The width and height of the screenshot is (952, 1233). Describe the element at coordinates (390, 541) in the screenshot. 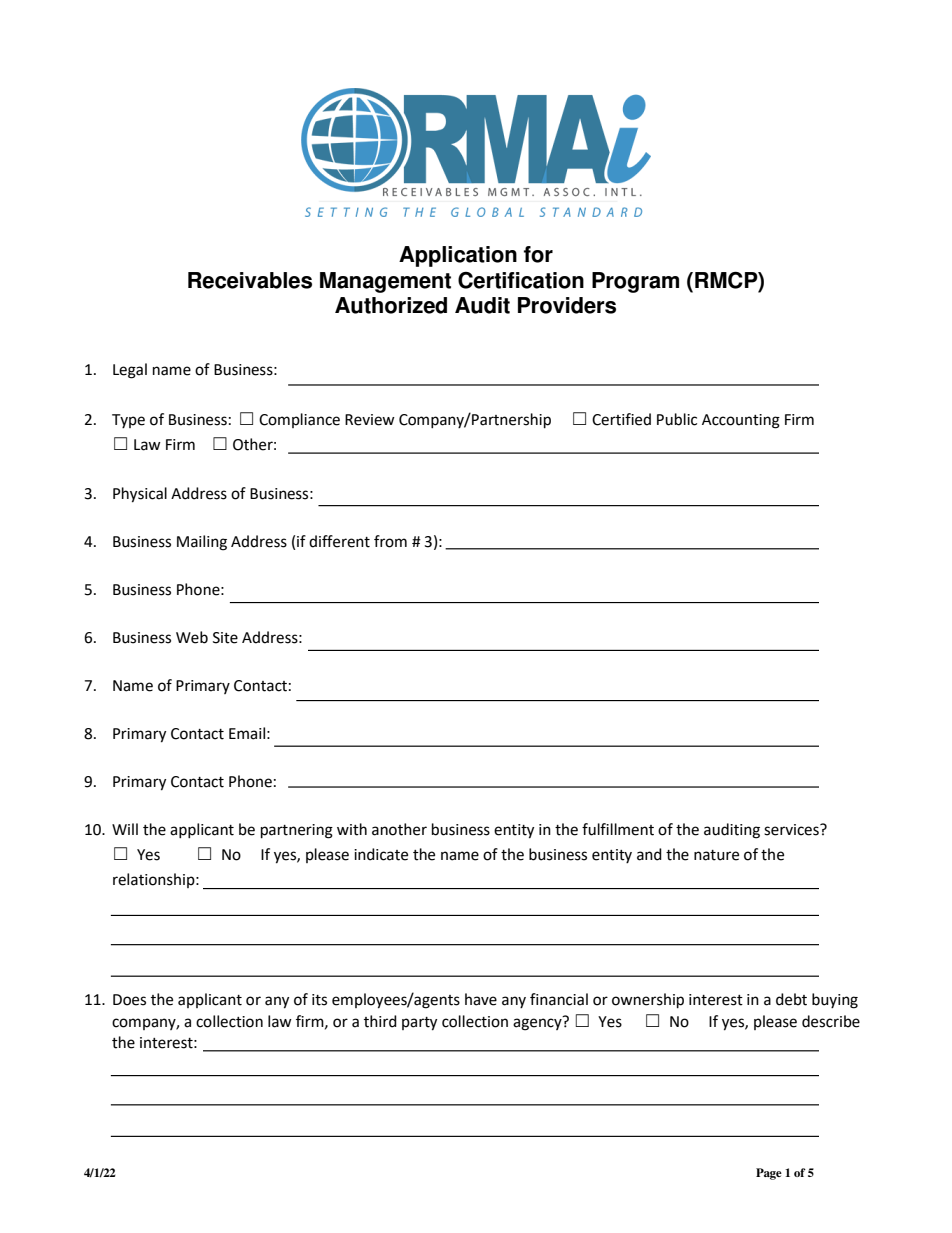

I see `from` at that location.
